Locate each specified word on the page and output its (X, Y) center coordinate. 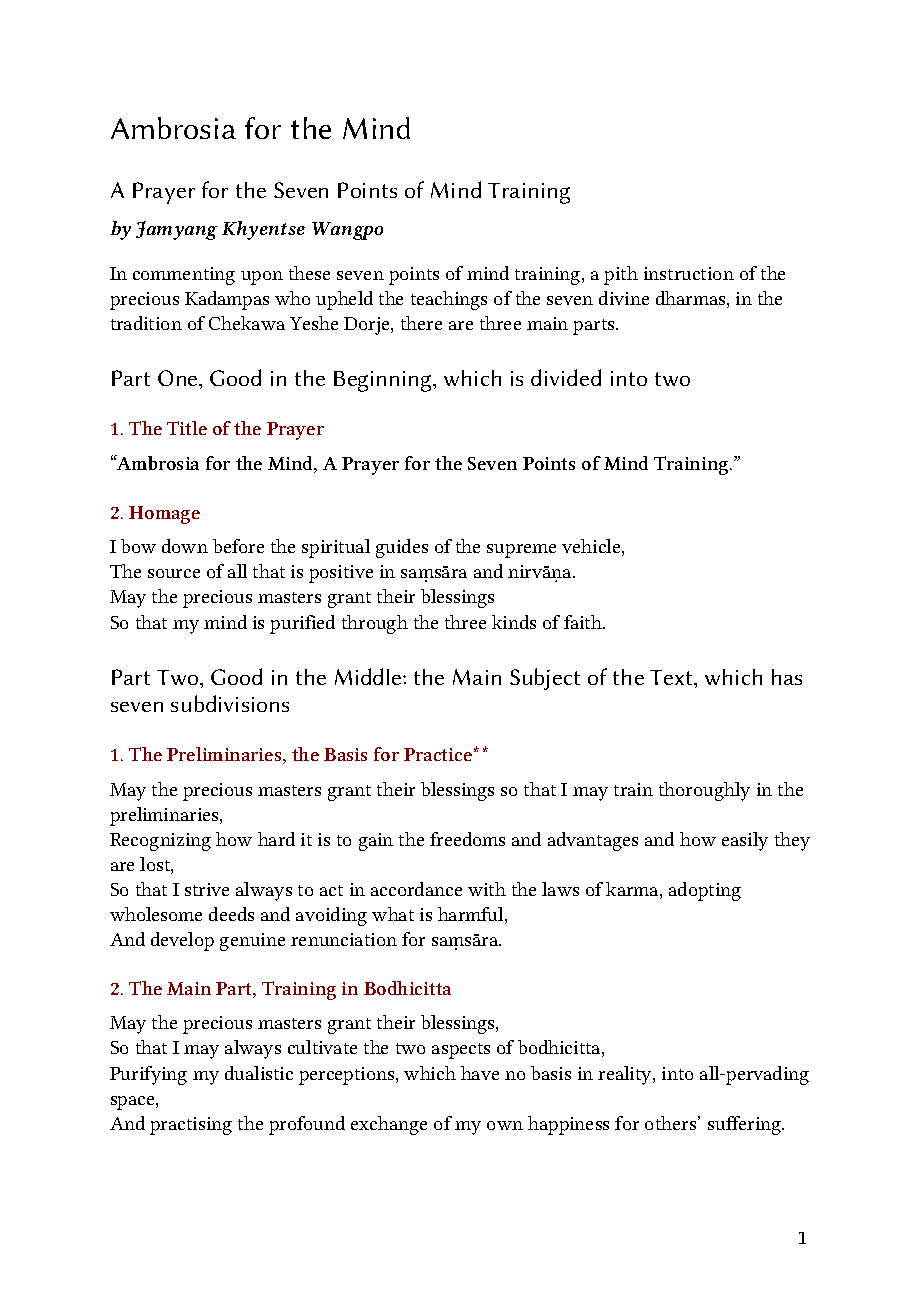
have (480, 1073)
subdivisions (230, 703)
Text (672, 677)
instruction (689, 273)
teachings (449, 300)
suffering (746, 1125)
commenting (184, 276)
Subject (545, 679)
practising (191, 1126)
